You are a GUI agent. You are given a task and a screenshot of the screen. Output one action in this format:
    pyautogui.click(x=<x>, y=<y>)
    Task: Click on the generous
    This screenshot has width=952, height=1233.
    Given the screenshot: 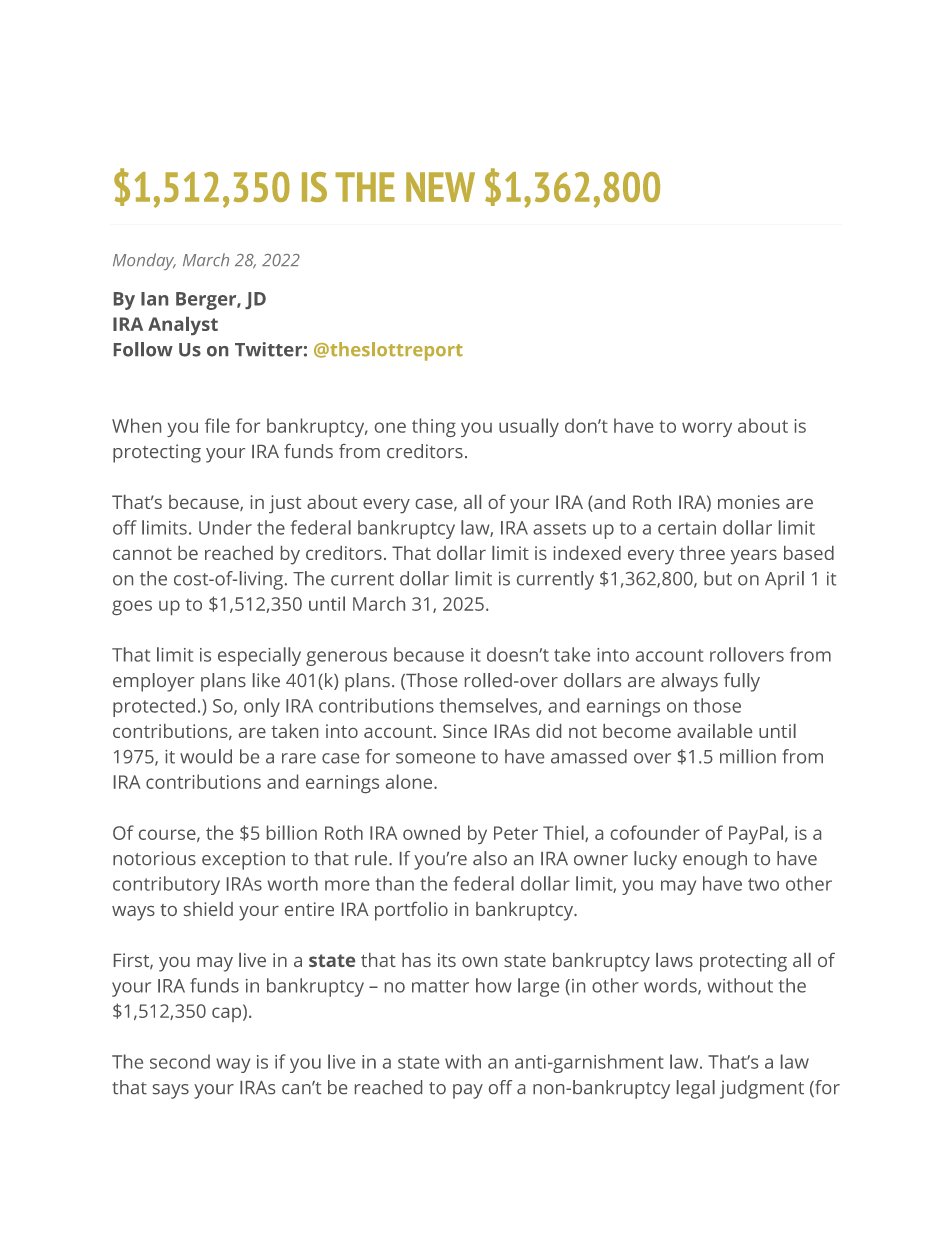 What is the action you would take?
    pyautogui.click(x=346, y=658)
